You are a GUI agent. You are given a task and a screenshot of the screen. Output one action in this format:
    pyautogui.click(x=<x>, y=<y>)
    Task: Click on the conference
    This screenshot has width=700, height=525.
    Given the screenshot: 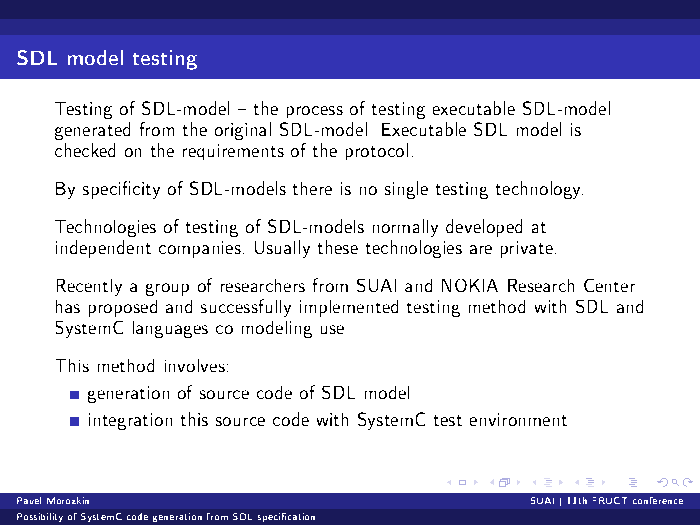 What is the action you would take?
    pyautogui.click(x=658, y=500)
